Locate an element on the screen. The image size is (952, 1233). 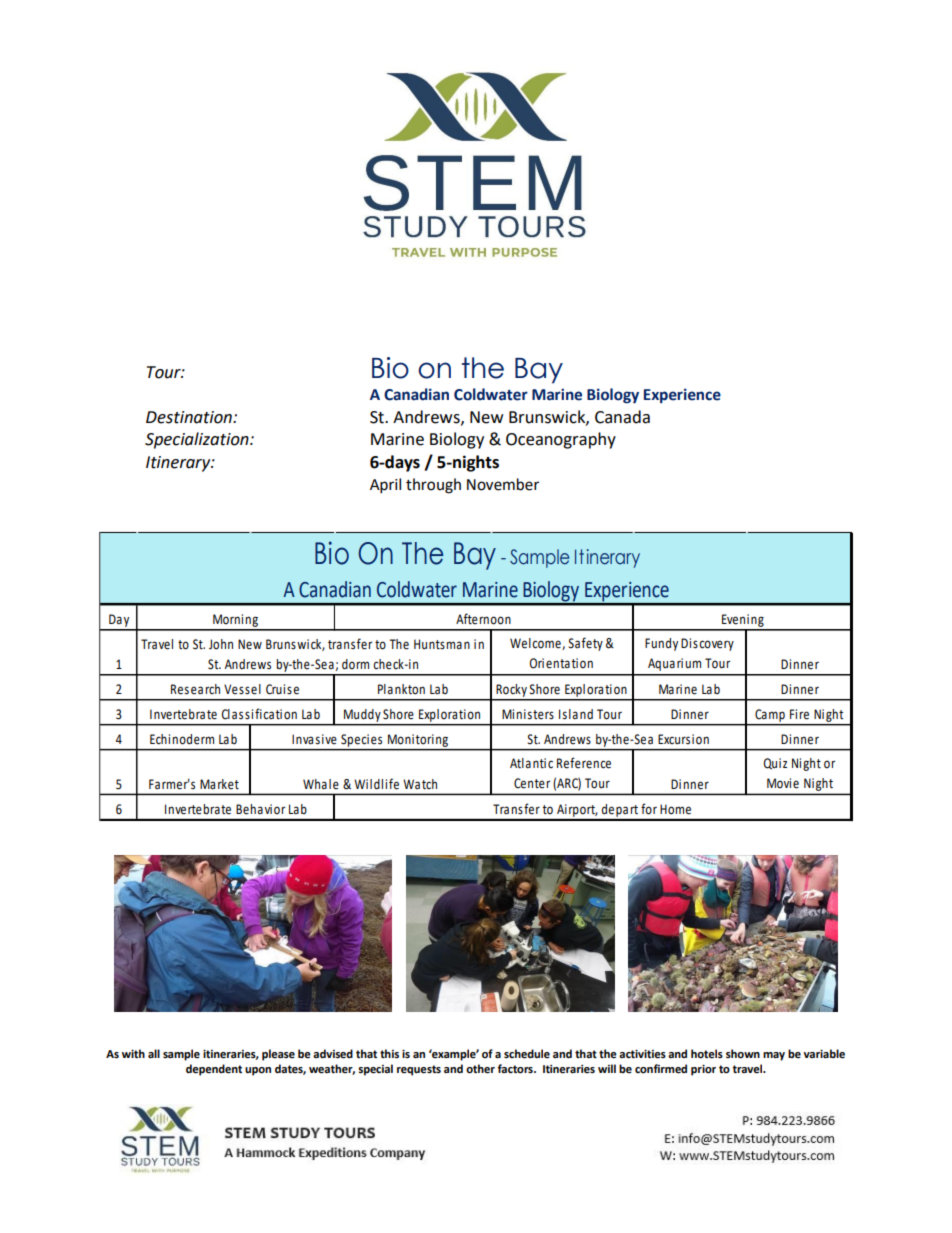
Quiz is located at coordinates (775, 764).
